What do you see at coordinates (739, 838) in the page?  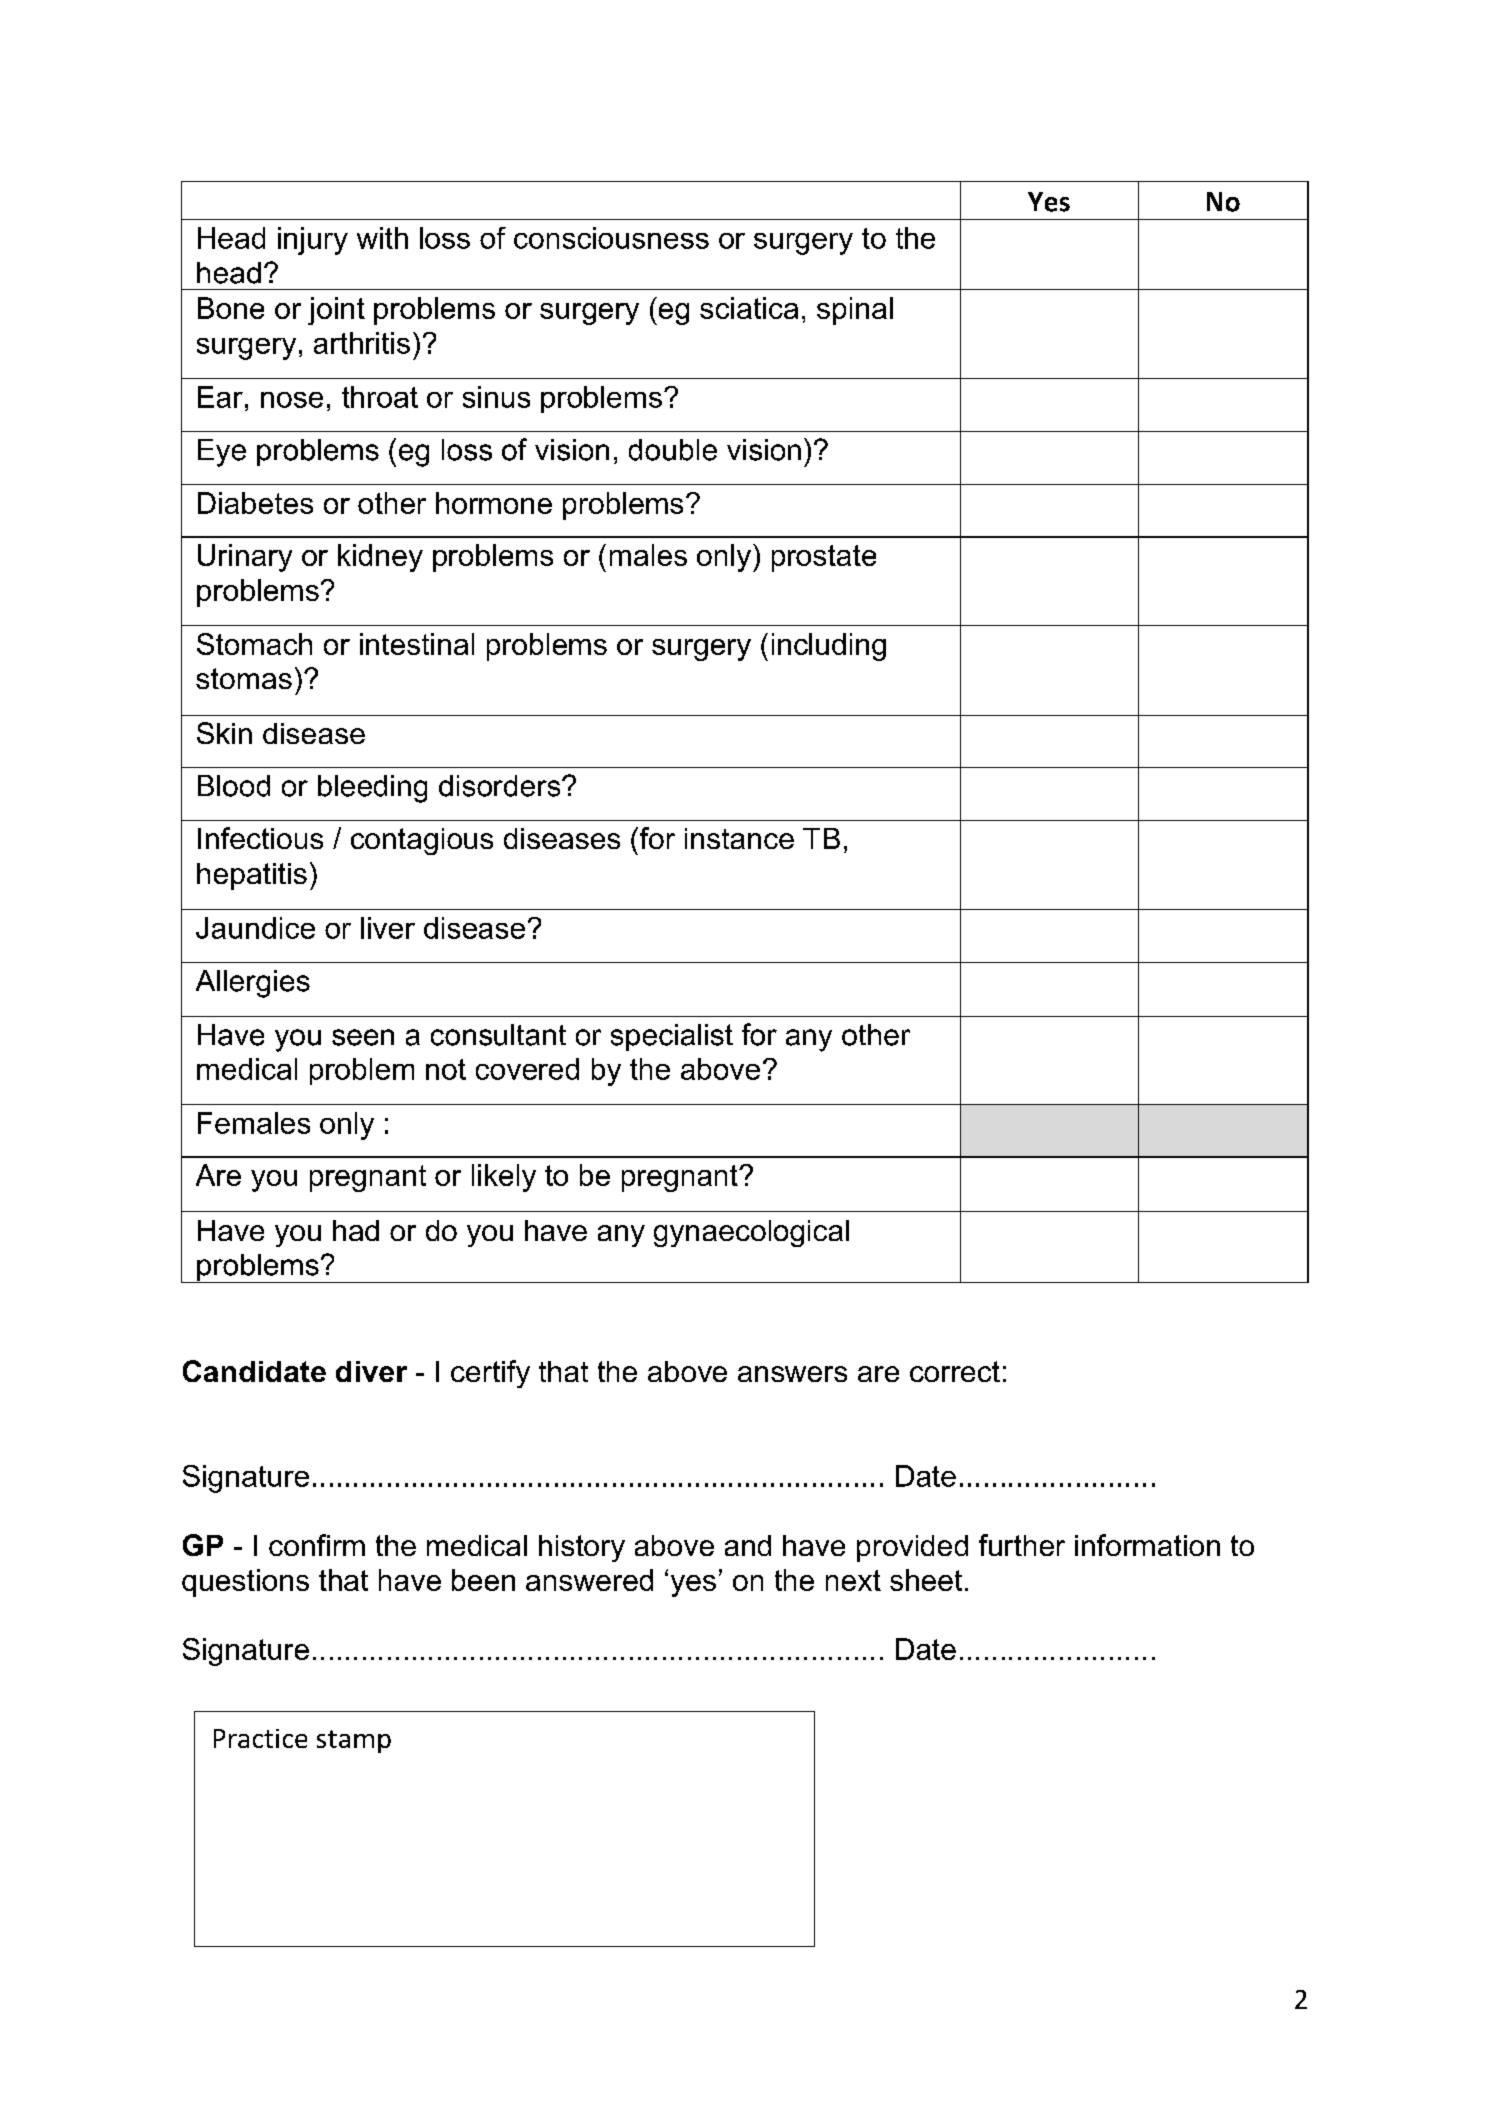 I see `instance` at bounding box center [739, 838].
